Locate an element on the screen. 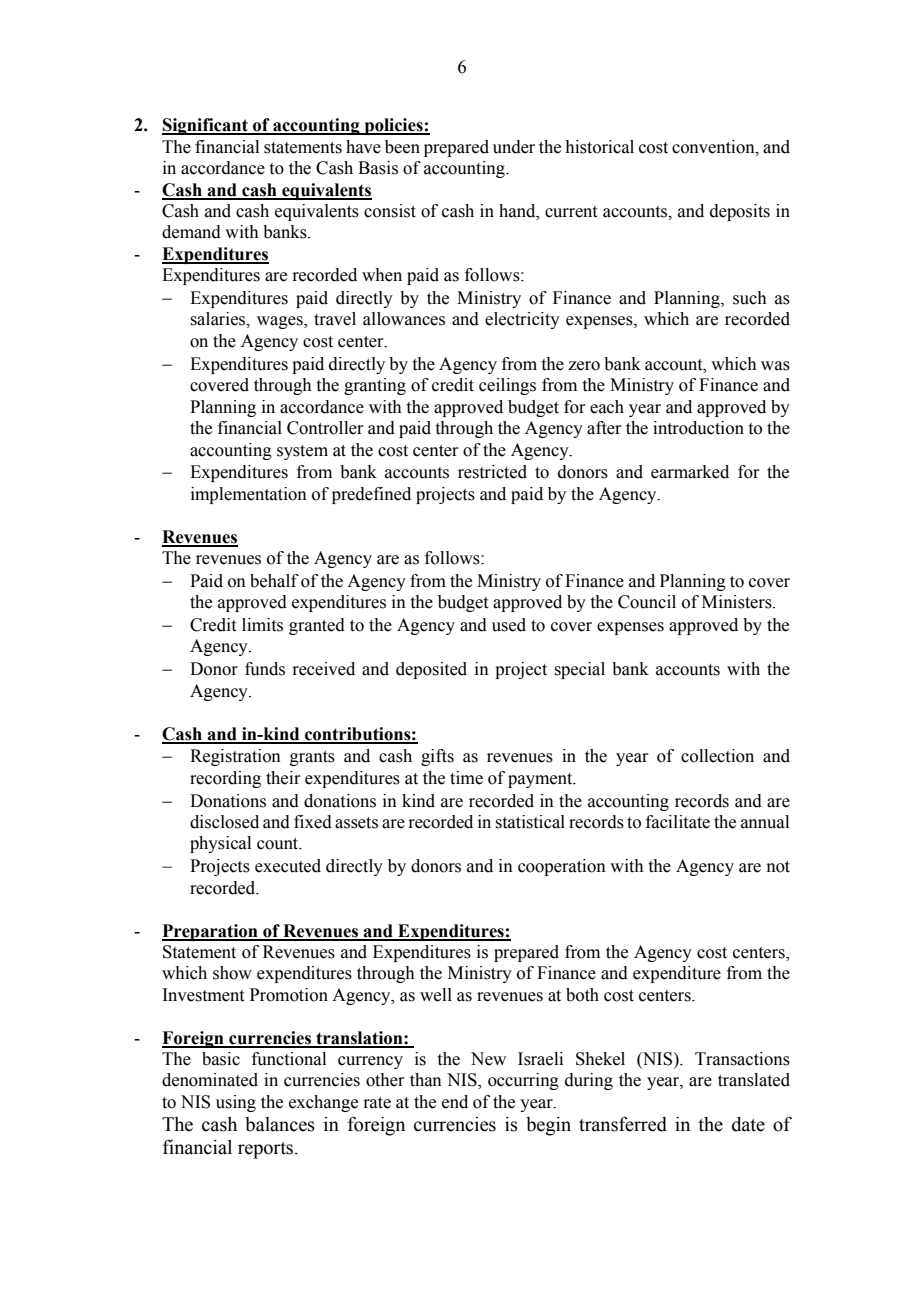 This screenshot has height=1308, width=924. ceilings is located at coordinates (507, 386).
